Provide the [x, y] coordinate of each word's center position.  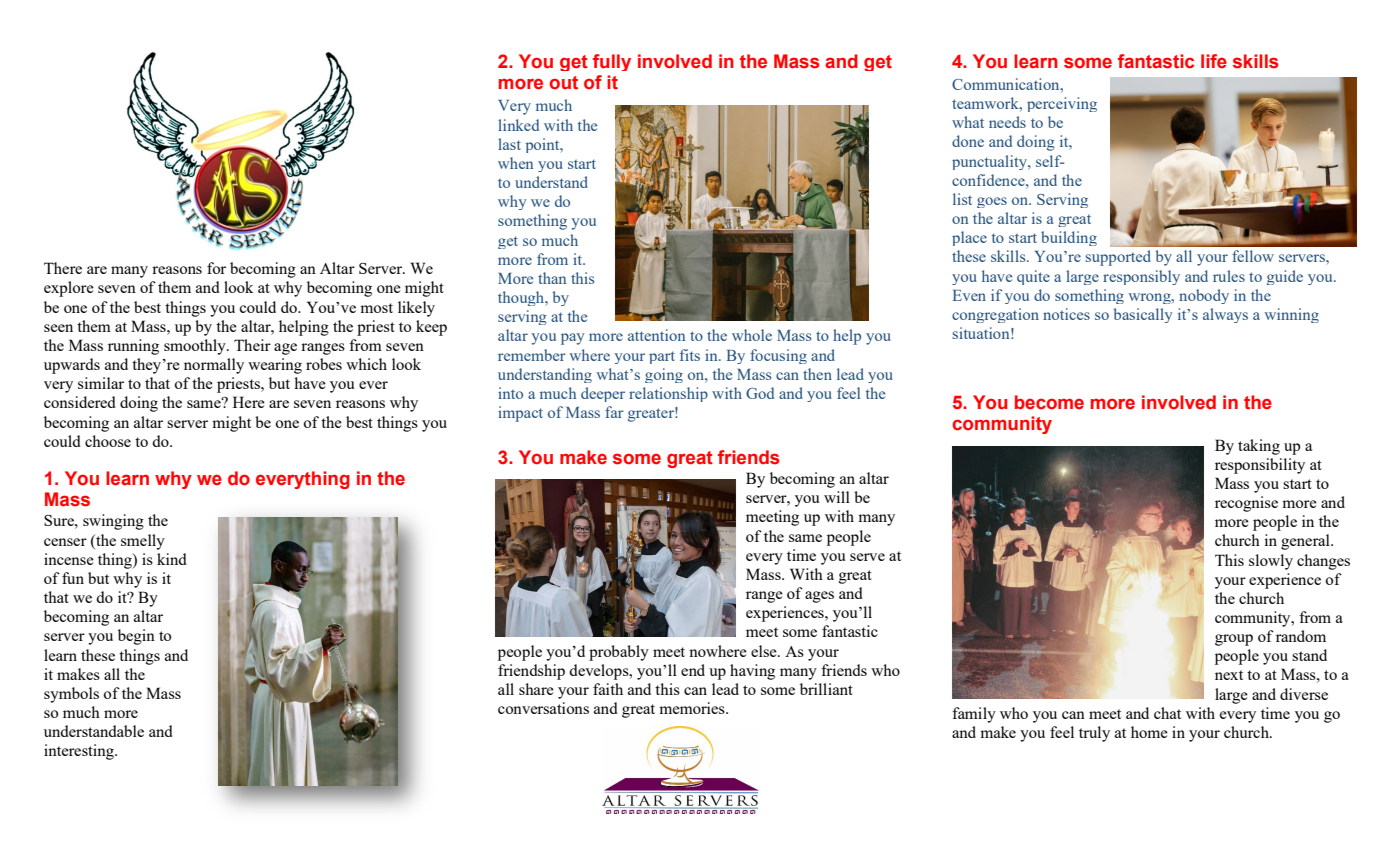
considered [80, 402]
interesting [80, 752]
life [1214, 61]
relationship [668, 394]
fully [612, 62]
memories [693, 708]
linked [518, 125]
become [1049, 402]
